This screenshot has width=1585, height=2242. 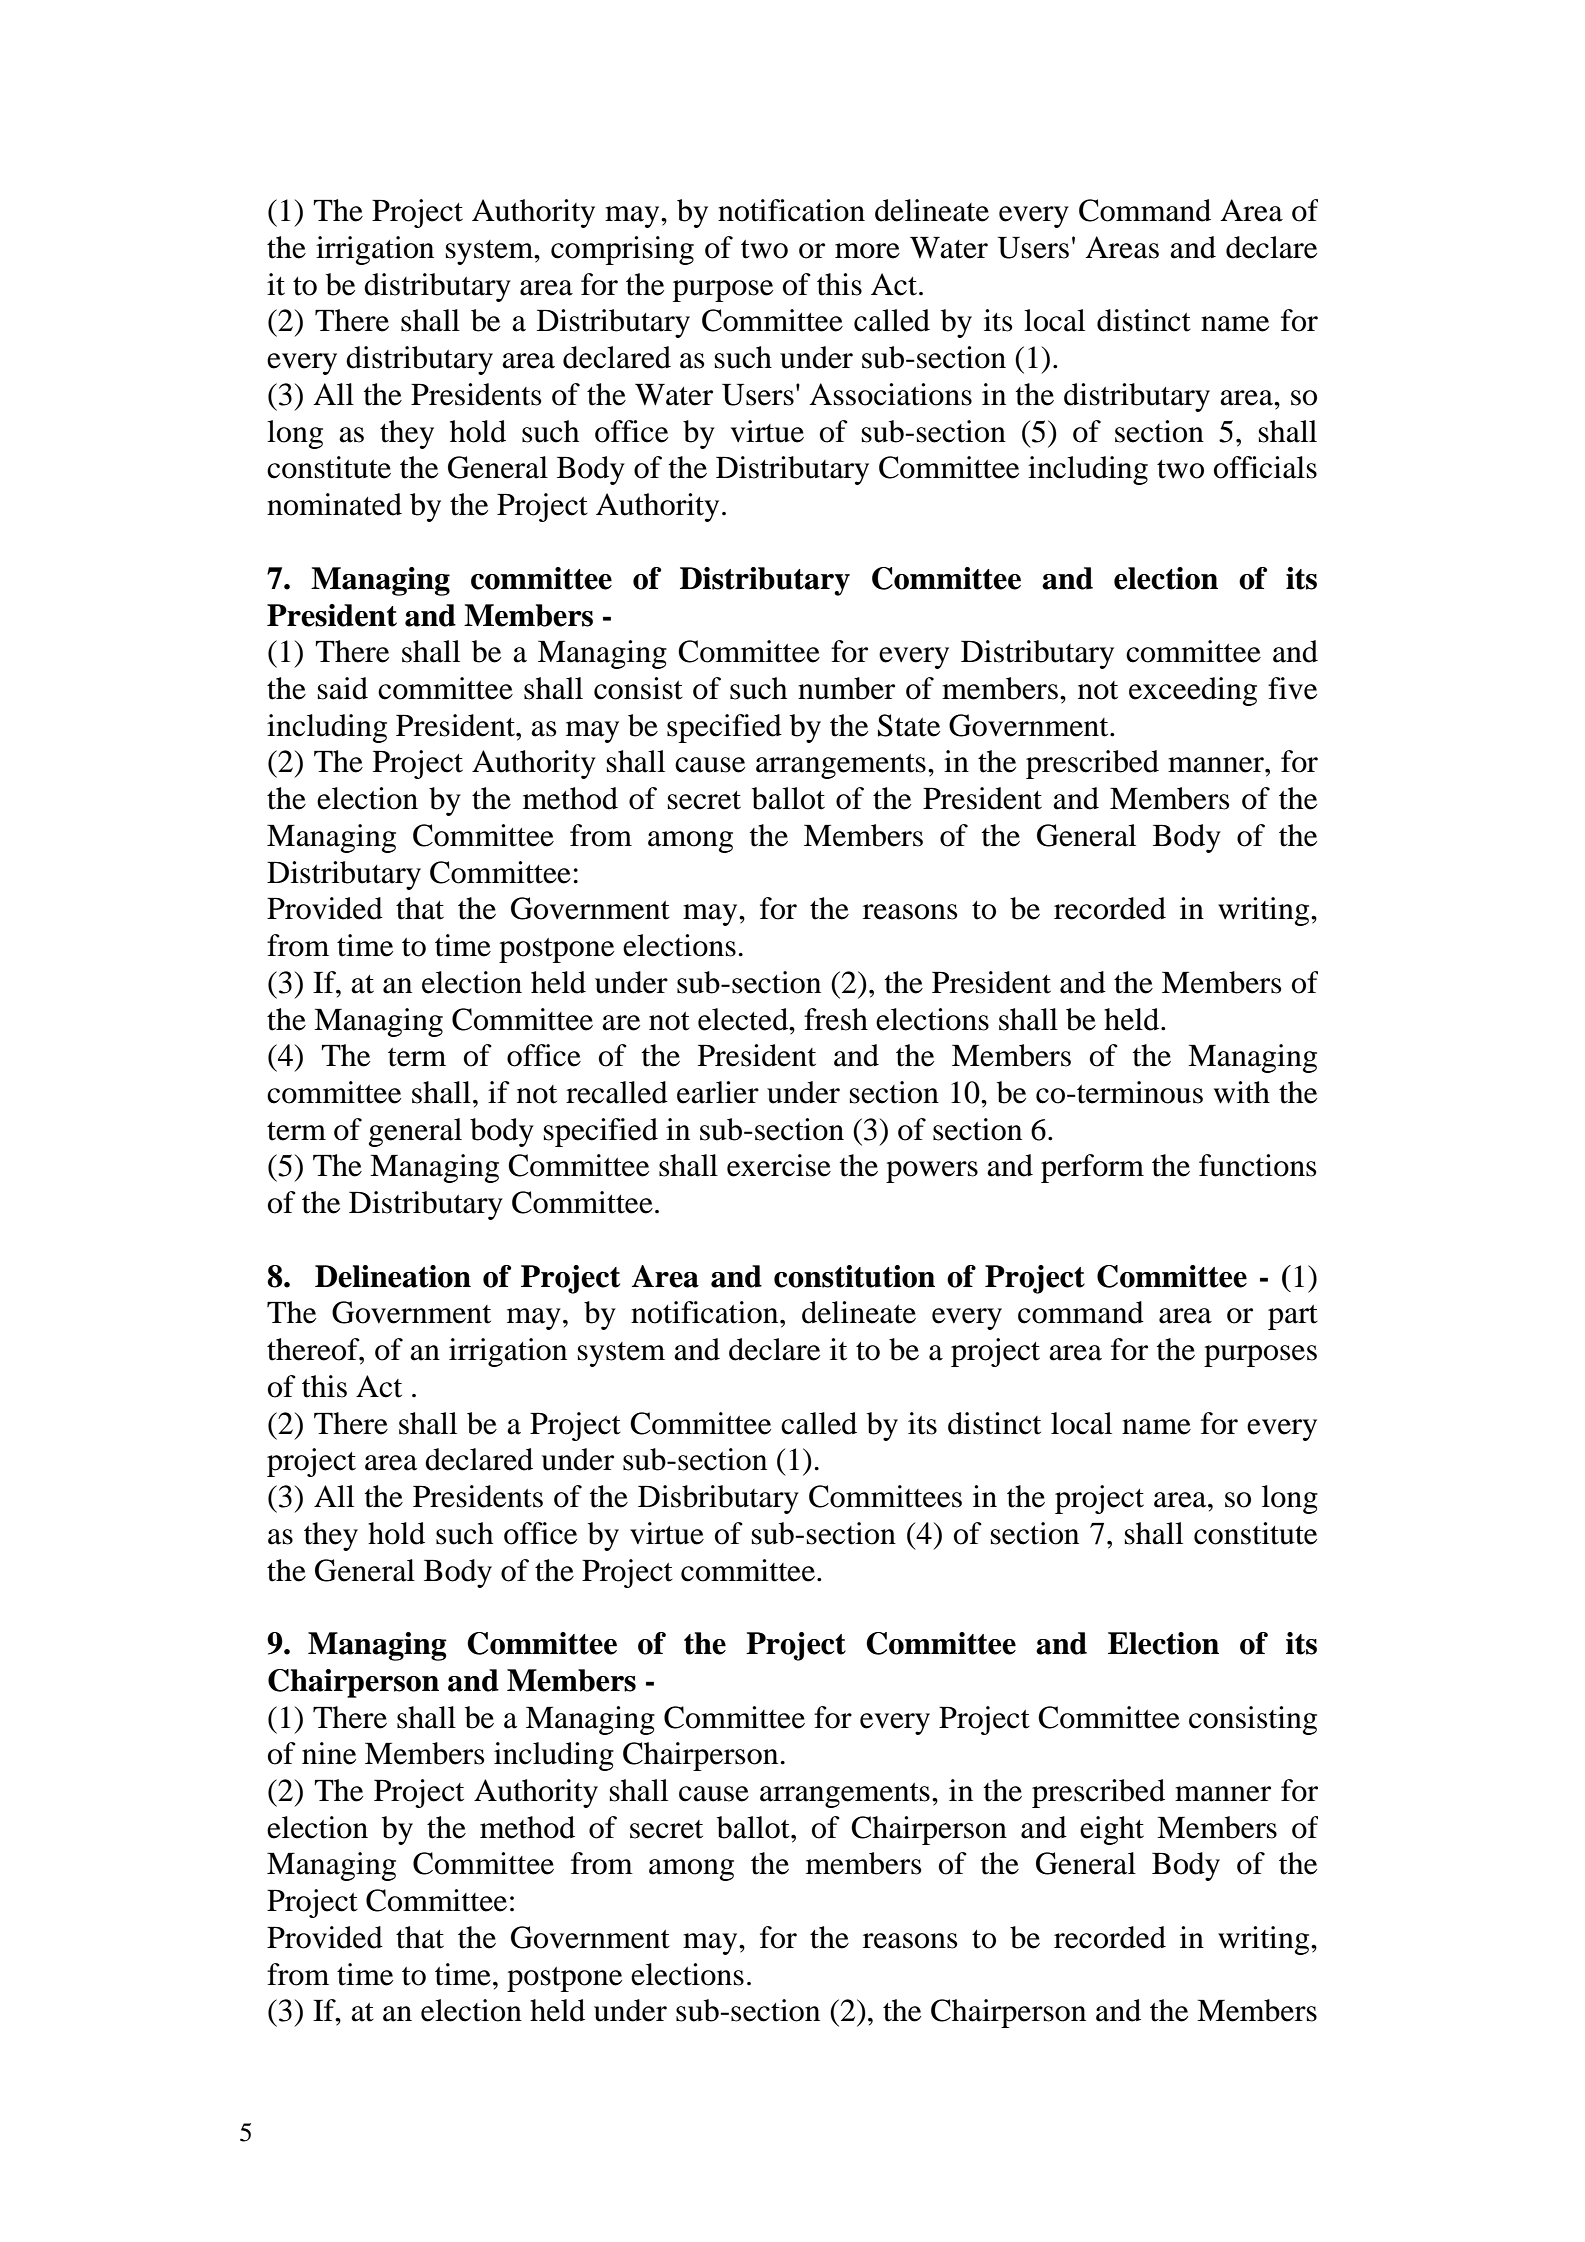 I want to click on comprising, so click(x=622, y=250).
